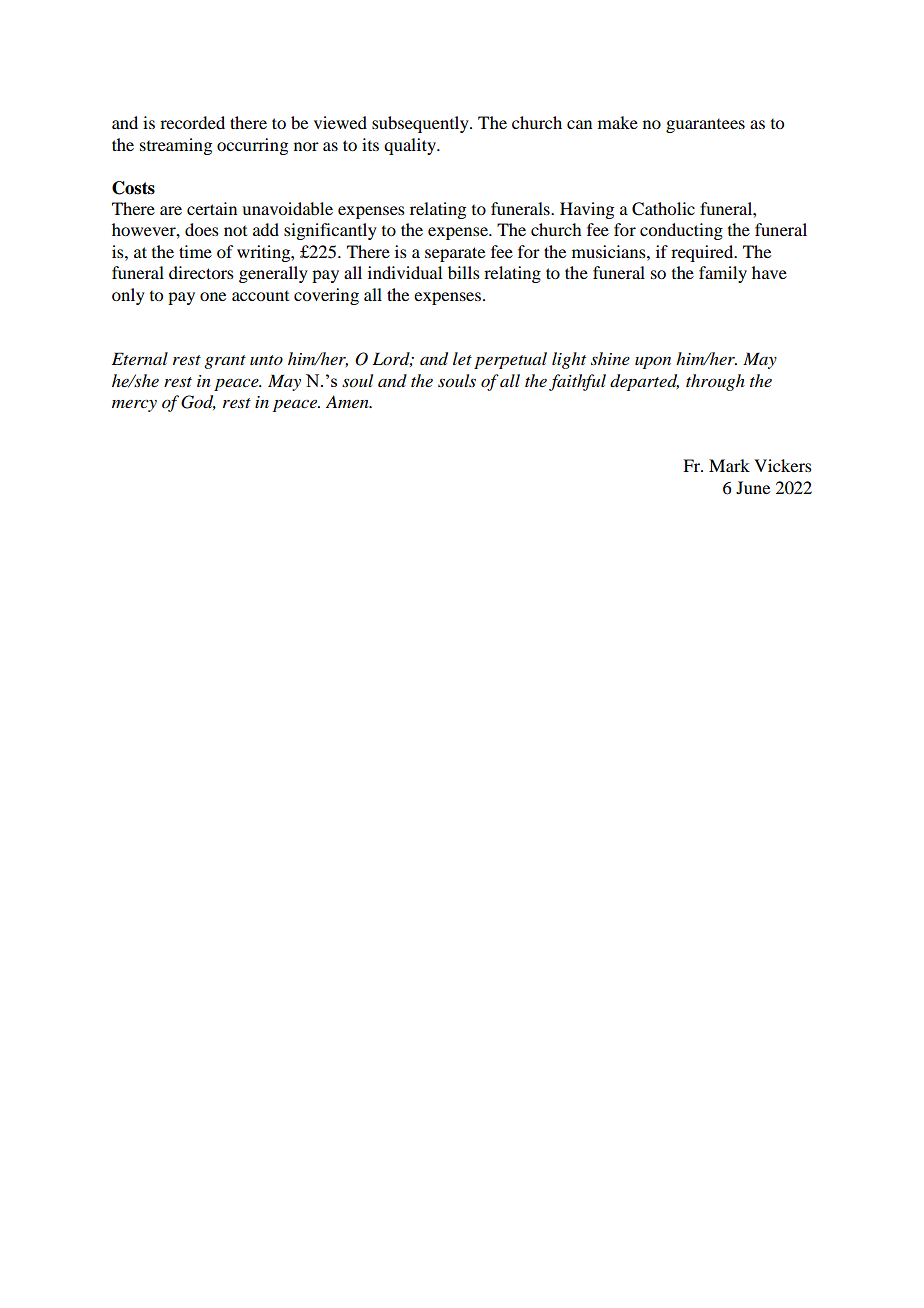 The height and width of the page is (1308, 924). I want to click on separate, so click(455, 254).
